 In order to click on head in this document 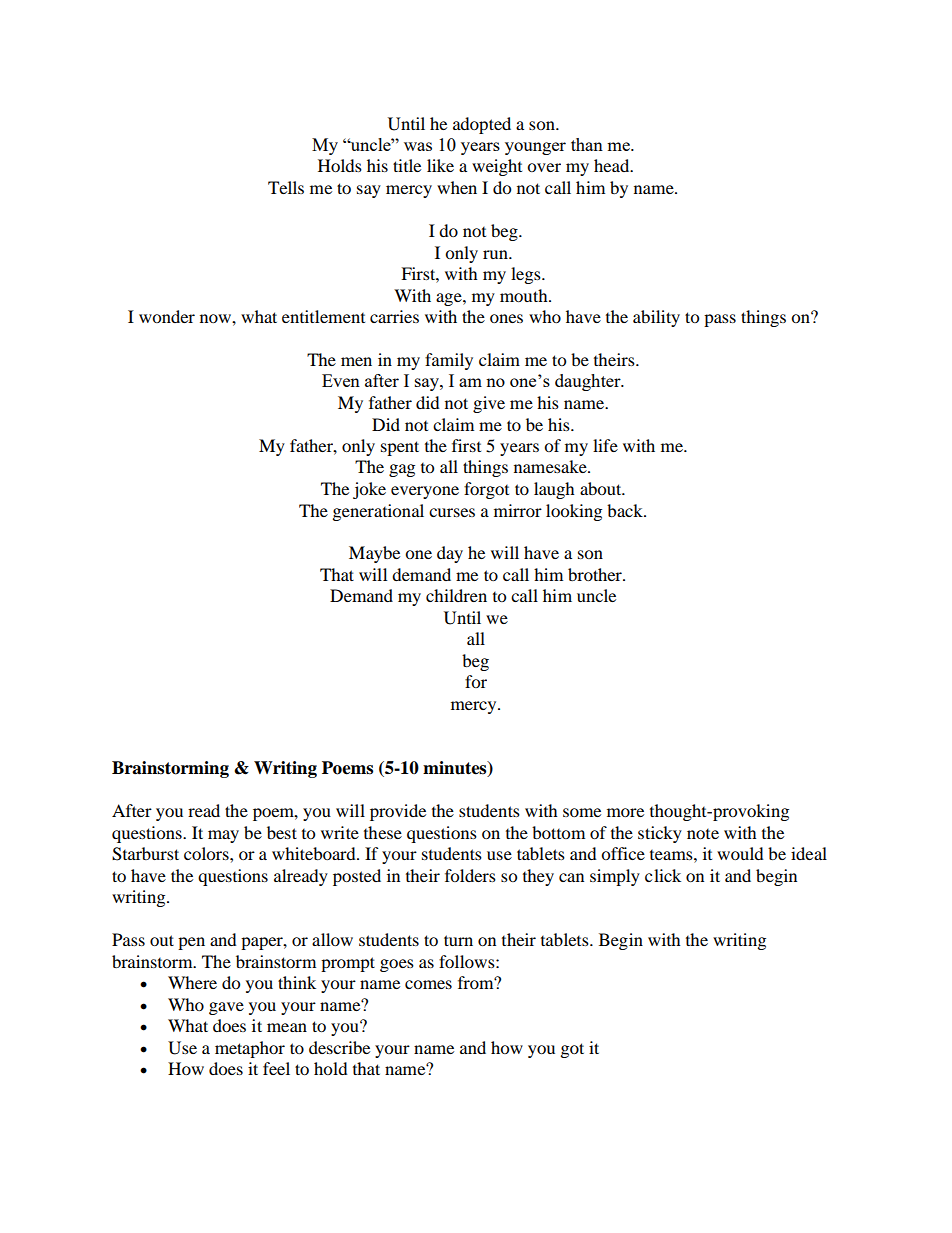, I will do `click(613, 165)`.
